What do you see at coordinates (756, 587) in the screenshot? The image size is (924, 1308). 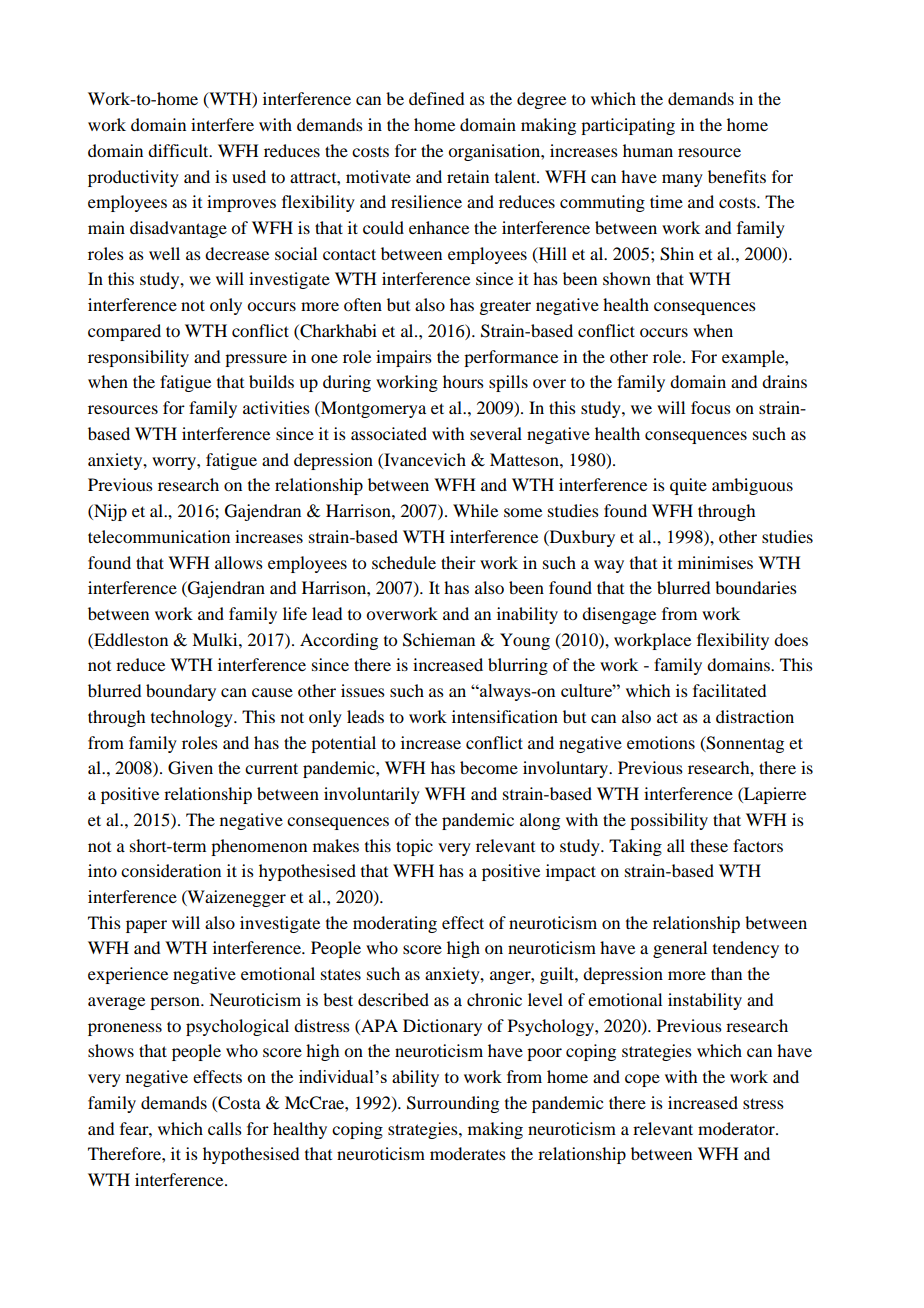 I see `boundaries` at bounding box center [756, 587].
